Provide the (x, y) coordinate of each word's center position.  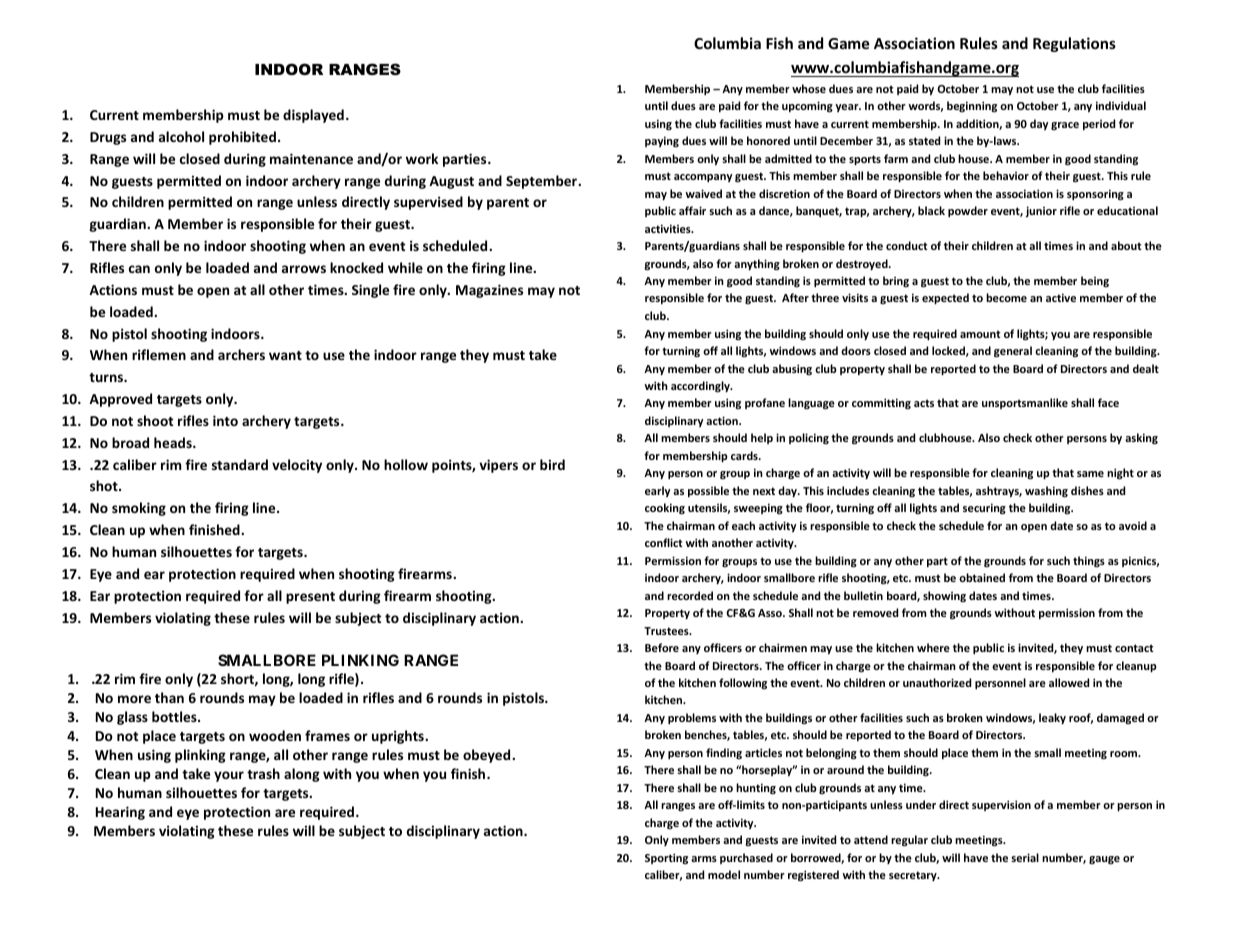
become (1006, 297)
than (169, 697)
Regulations (1074, 44)
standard (240, 464)
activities (669, 228)
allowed (1069, 682)
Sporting (666, 858)
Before (662, 647)
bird (552, 464)
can (139, 269)
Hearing (120, 813)
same (1090, 474)
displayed (313, 116)
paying (662, 142)
